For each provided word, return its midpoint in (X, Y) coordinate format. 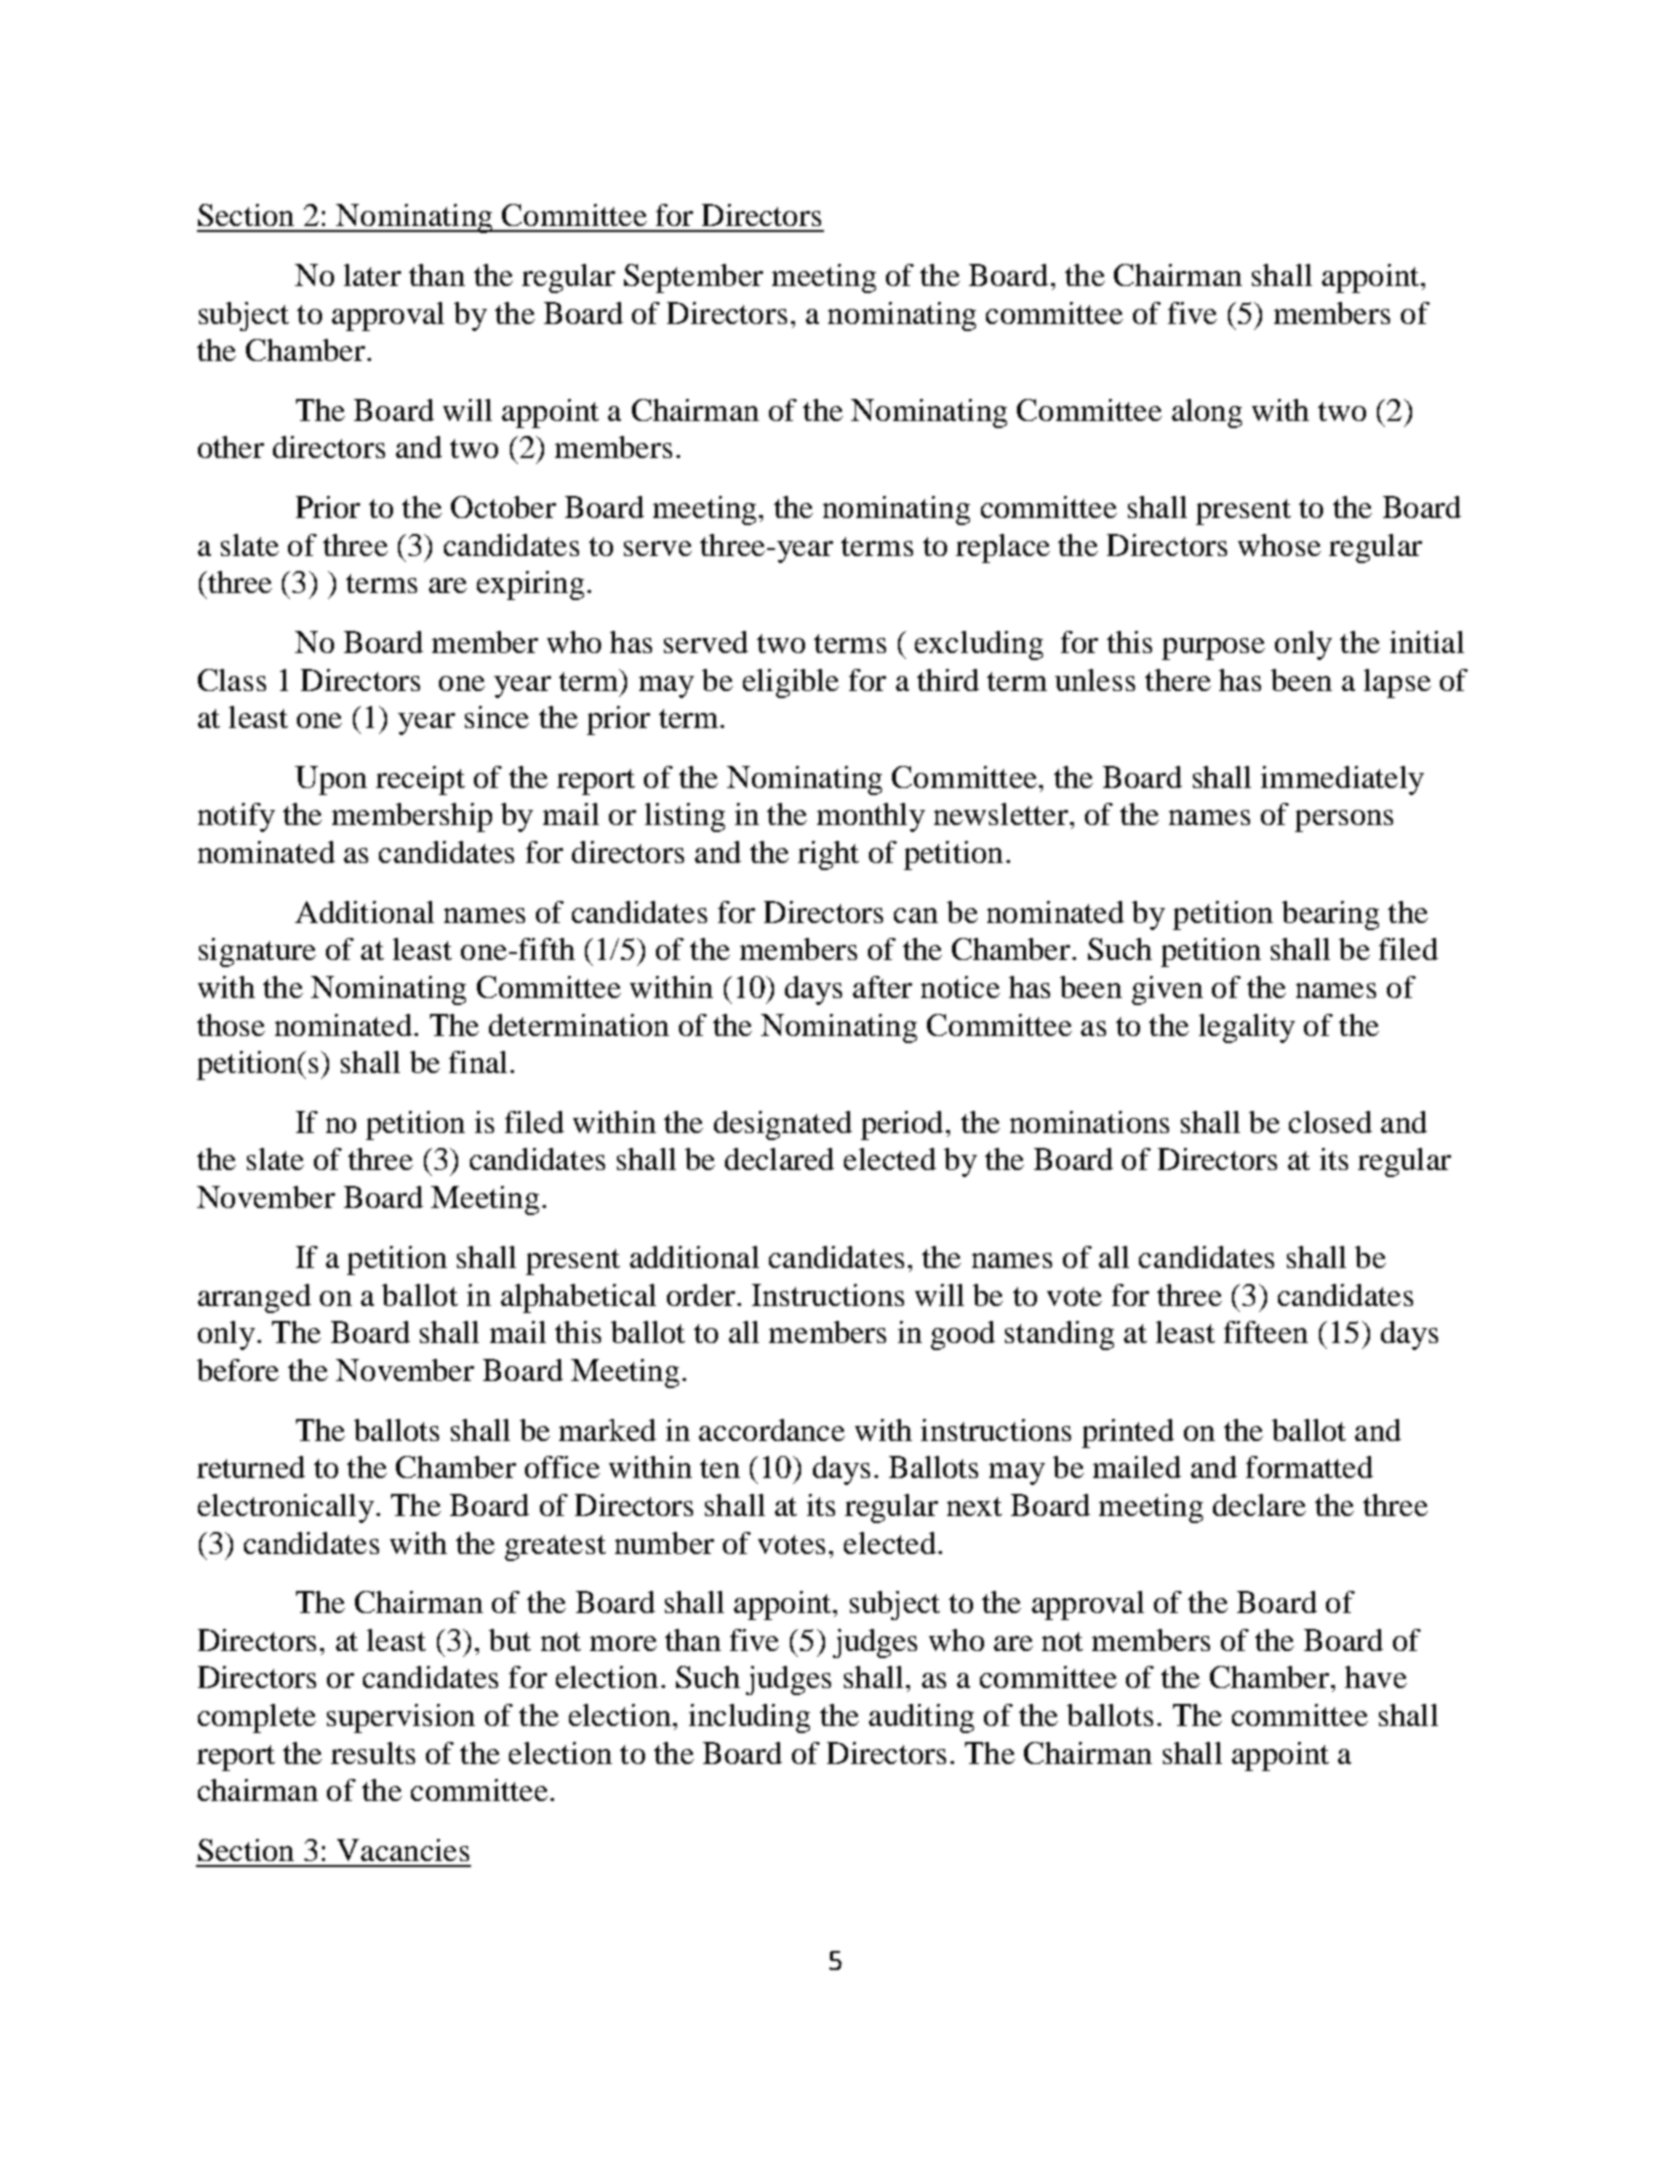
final (478, 1062)
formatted (1309, 1467)
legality (1247, 1028)
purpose (1213, 649)
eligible (791, 683)
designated (783, 1125)
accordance (772, 1430)
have (1376, 1677)
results (373, 1753)
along (1207, 413)
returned (251, 1467)
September (693, 278)
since (497, 717)
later (372, 275)
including (749, 1718)
